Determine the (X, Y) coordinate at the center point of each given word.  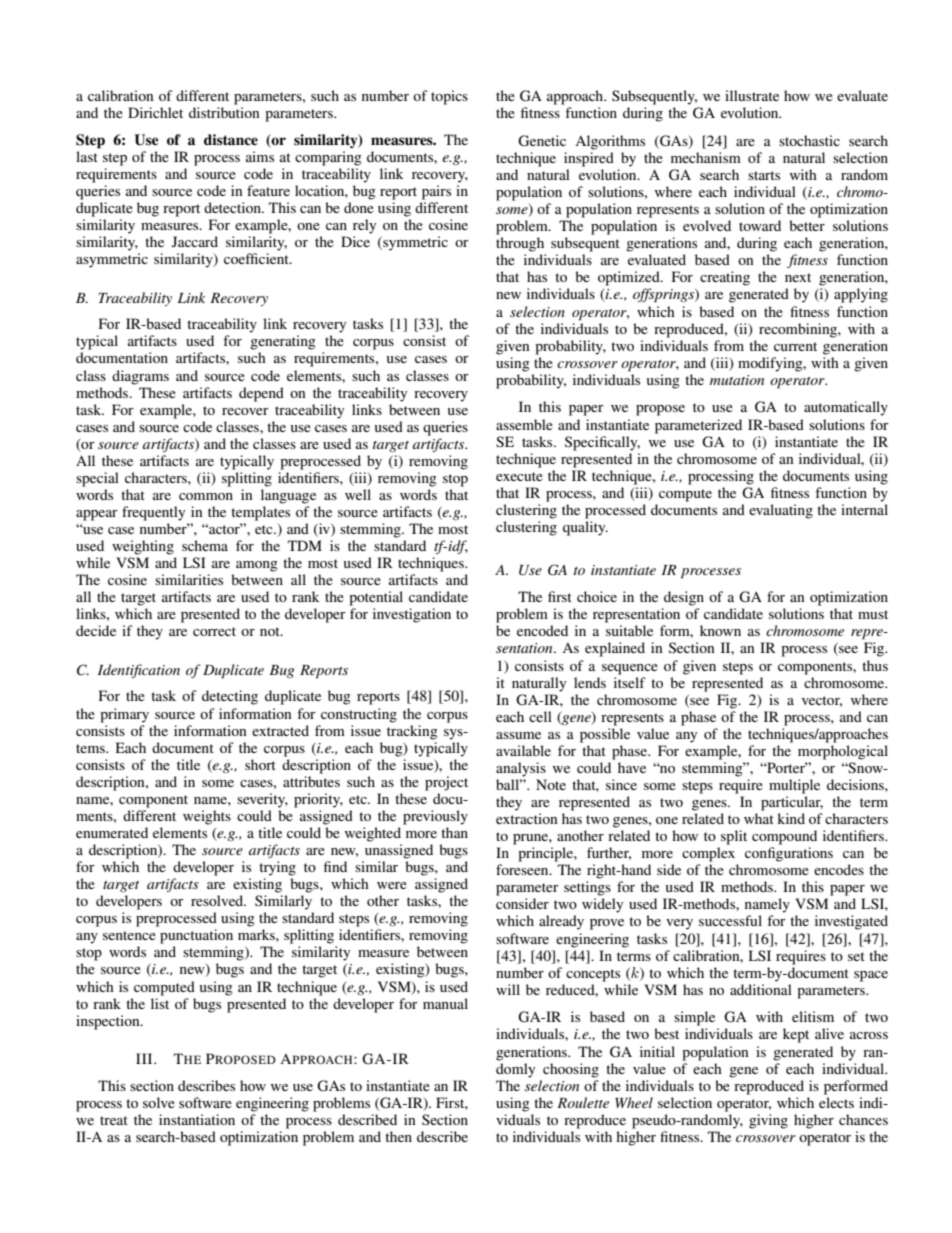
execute (519, 476)
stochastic (809, 140)
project (446, 783)
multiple (794, 786)
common (206, 496)
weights (207, 817)
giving (768, 1121)
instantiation (197, 1119)
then (398, 1136)
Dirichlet (155, 112)
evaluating (781, 511)
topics (449, 97)
